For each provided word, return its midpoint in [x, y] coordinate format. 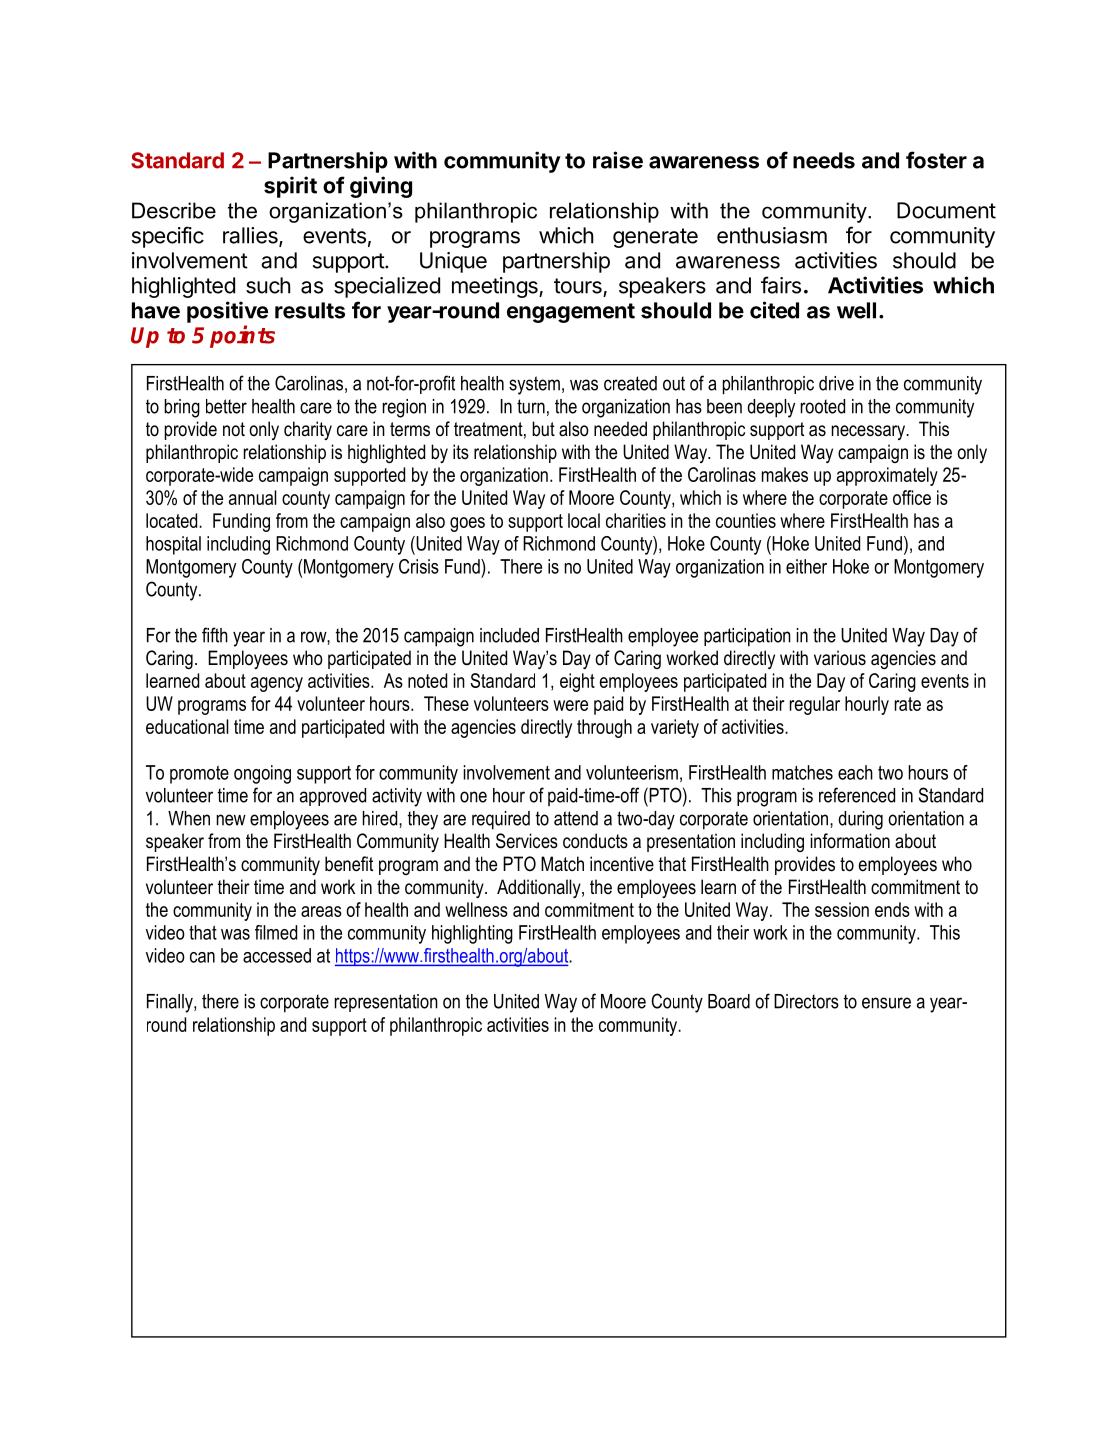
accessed [277, 955]
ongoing [262, 774]
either [806, 566]
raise [618, 160]
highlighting [472, 934]
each [855, 772]
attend [576, 818]
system [534, 385]
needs [824, 160]
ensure [886, 1003]
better [226, 406]
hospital [173, 545]
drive [836, 383]
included [509, 635]
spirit [290, 187]
